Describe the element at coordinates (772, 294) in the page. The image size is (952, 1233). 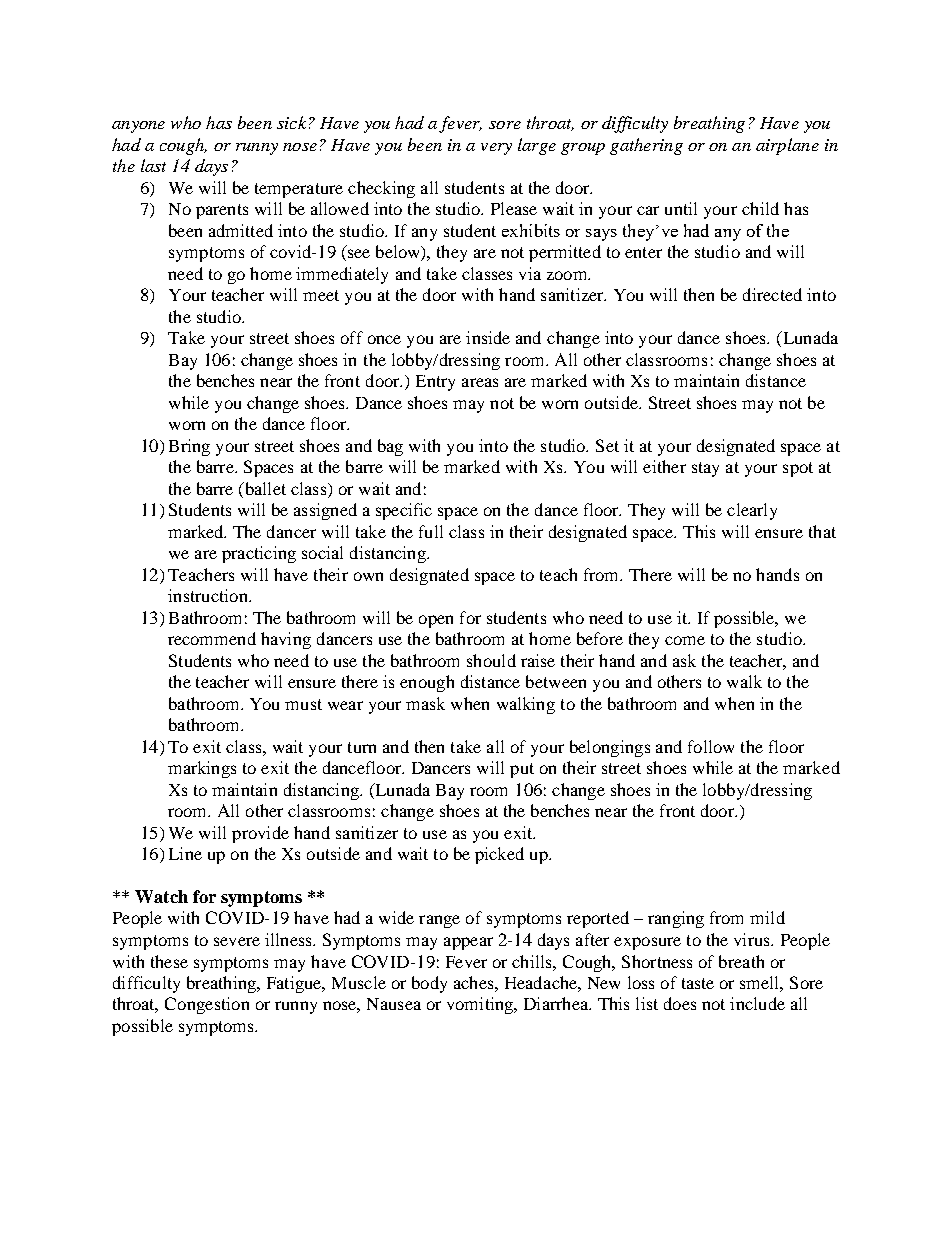
I see `directed` at that location.
